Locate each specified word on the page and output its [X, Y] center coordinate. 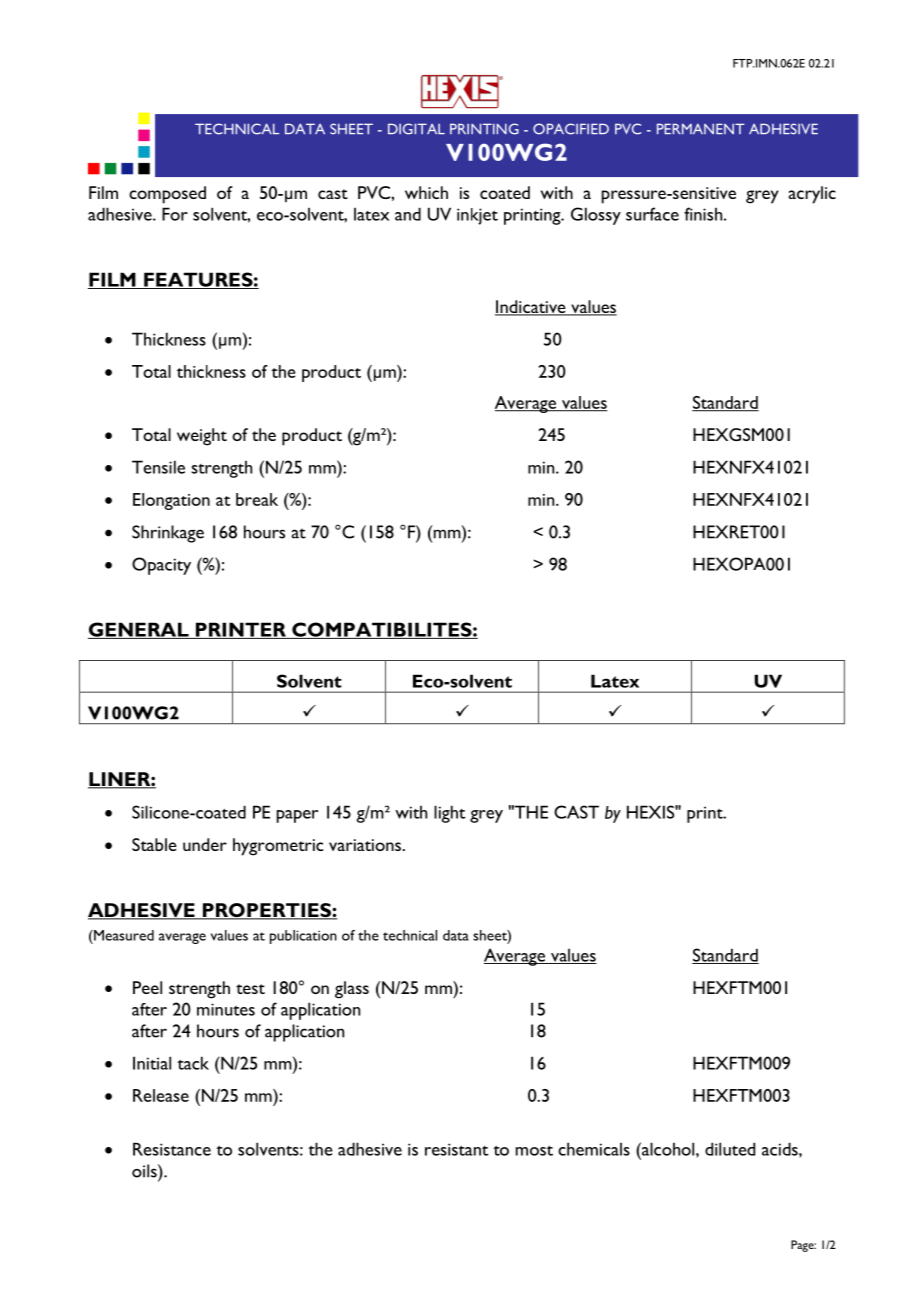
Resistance [172, 1149]
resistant [456, 1149]
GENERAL [139, 630]
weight [202, 437]
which [426, 192]
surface [652, 214]
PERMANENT [701, 128]
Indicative [531, 308]
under [205, 844]
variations [366, 845]
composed [167, 195]
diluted [730, 1149]
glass [352, 990]
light [449, 814]
